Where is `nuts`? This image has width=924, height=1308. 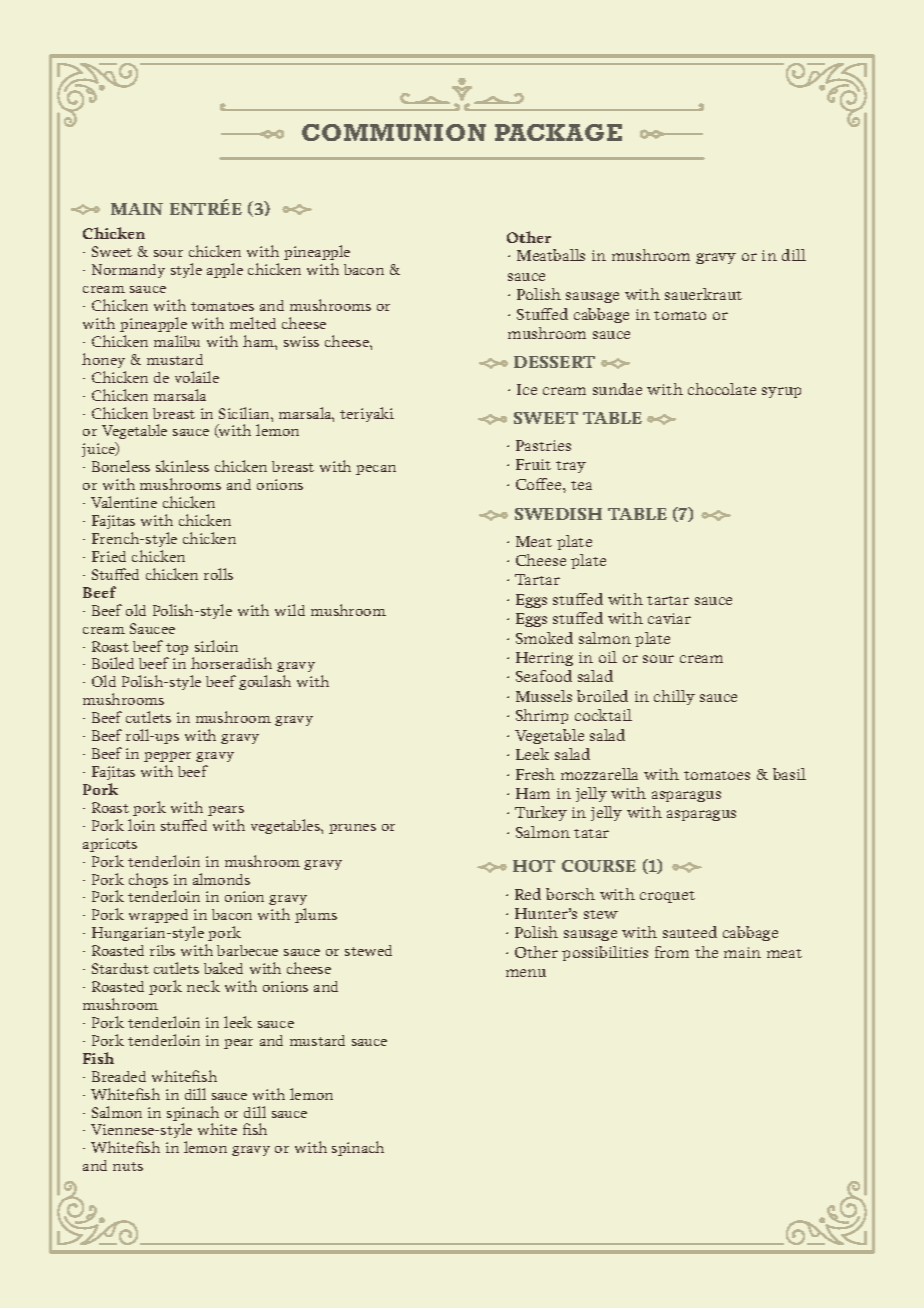
nuts is located at coordinates (128, 1166).
